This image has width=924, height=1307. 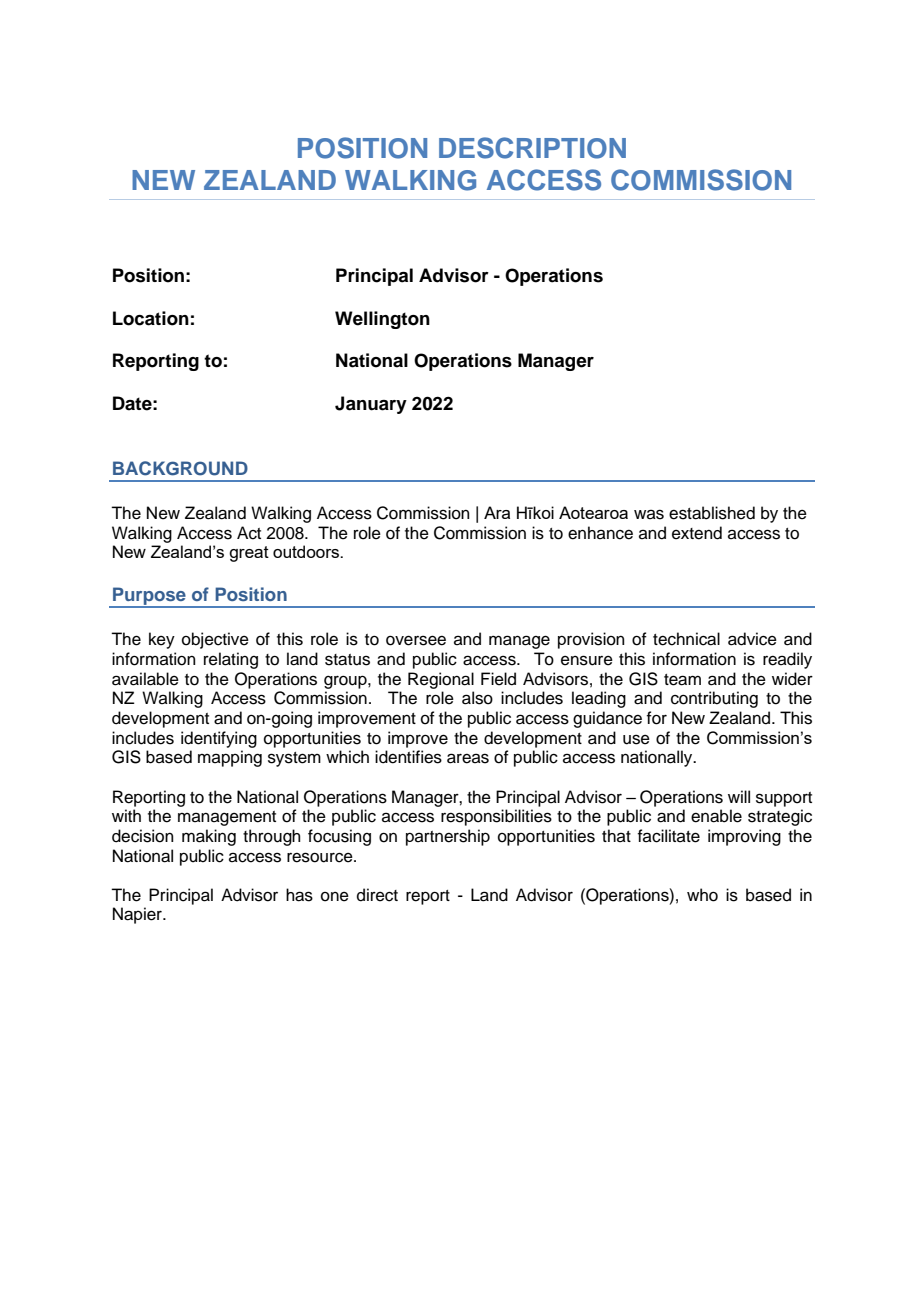 I want to click on technical, so click(x=686, y=639).
